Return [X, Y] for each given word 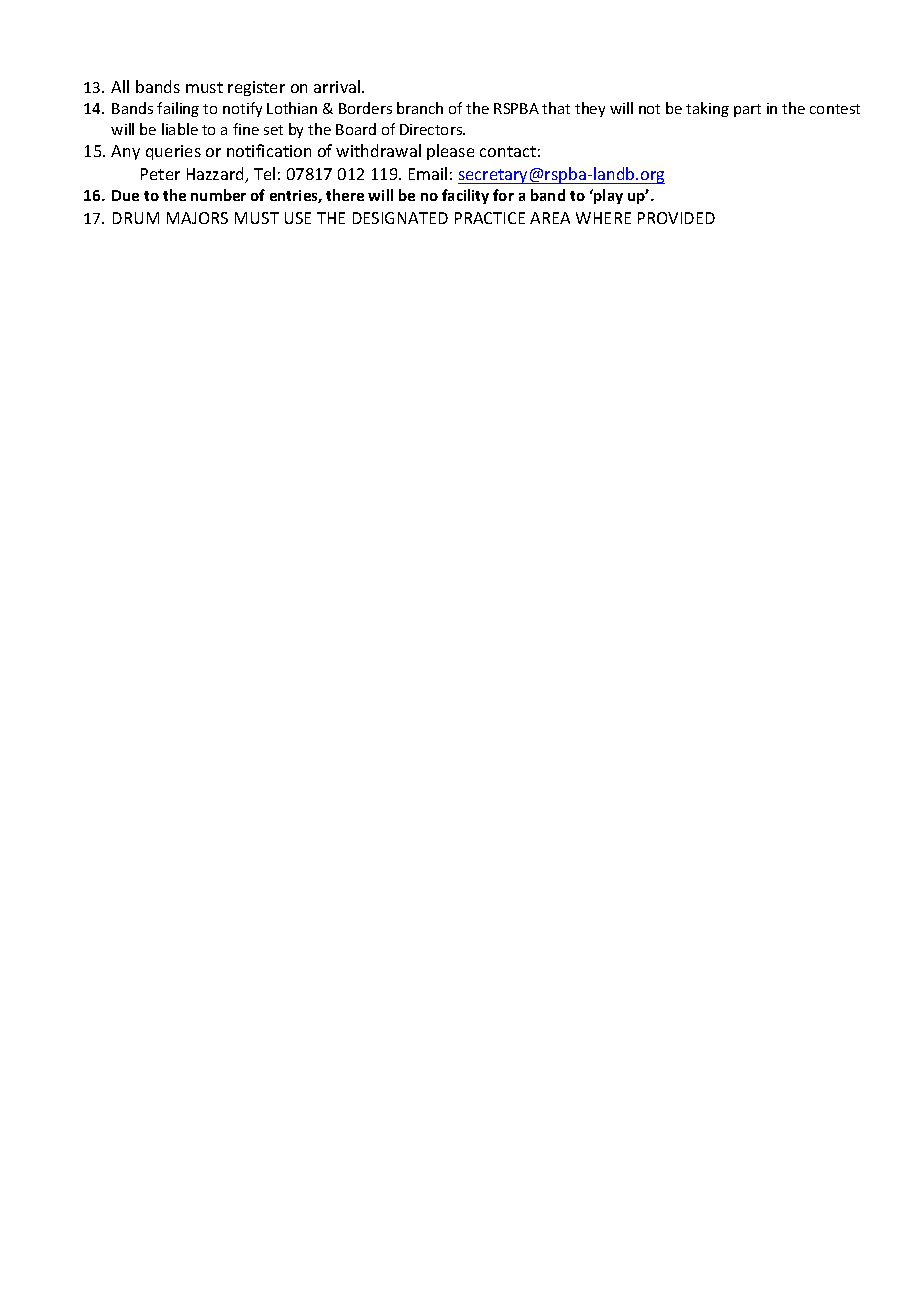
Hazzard [217, 175]
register [256, 88]
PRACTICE [490, 218]
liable [180, 129]
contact [508, 151]
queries [173, 152]
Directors [432, 129]
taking [707, 109]
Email [428, 173]
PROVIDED [676, 218]
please [450, 152]
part [747, 110]
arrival [338, 86]
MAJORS [197, 218]
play [607, 196]
